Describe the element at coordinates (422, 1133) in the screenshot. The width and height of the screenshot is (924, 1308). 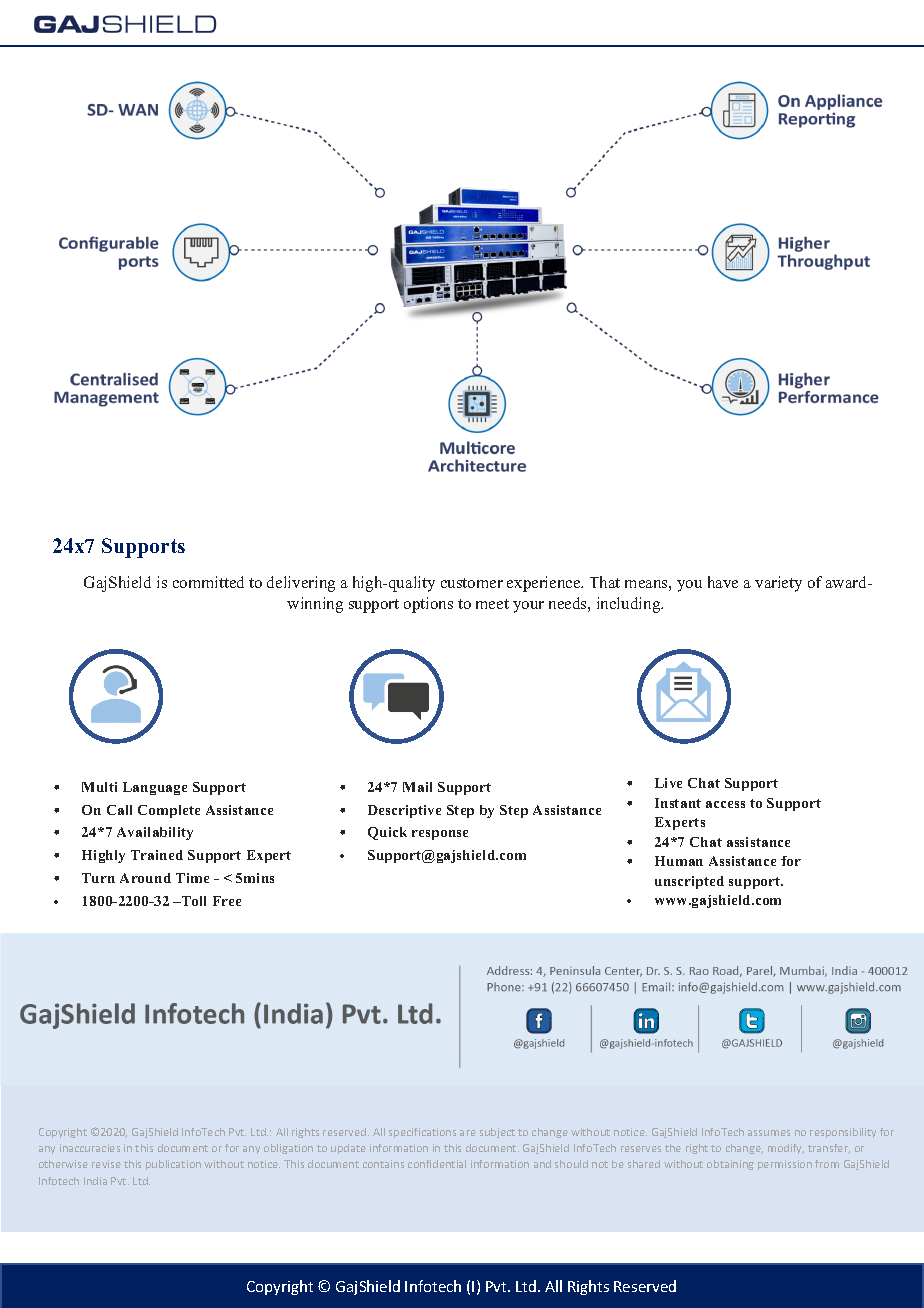
I see `specifications` at that location.
